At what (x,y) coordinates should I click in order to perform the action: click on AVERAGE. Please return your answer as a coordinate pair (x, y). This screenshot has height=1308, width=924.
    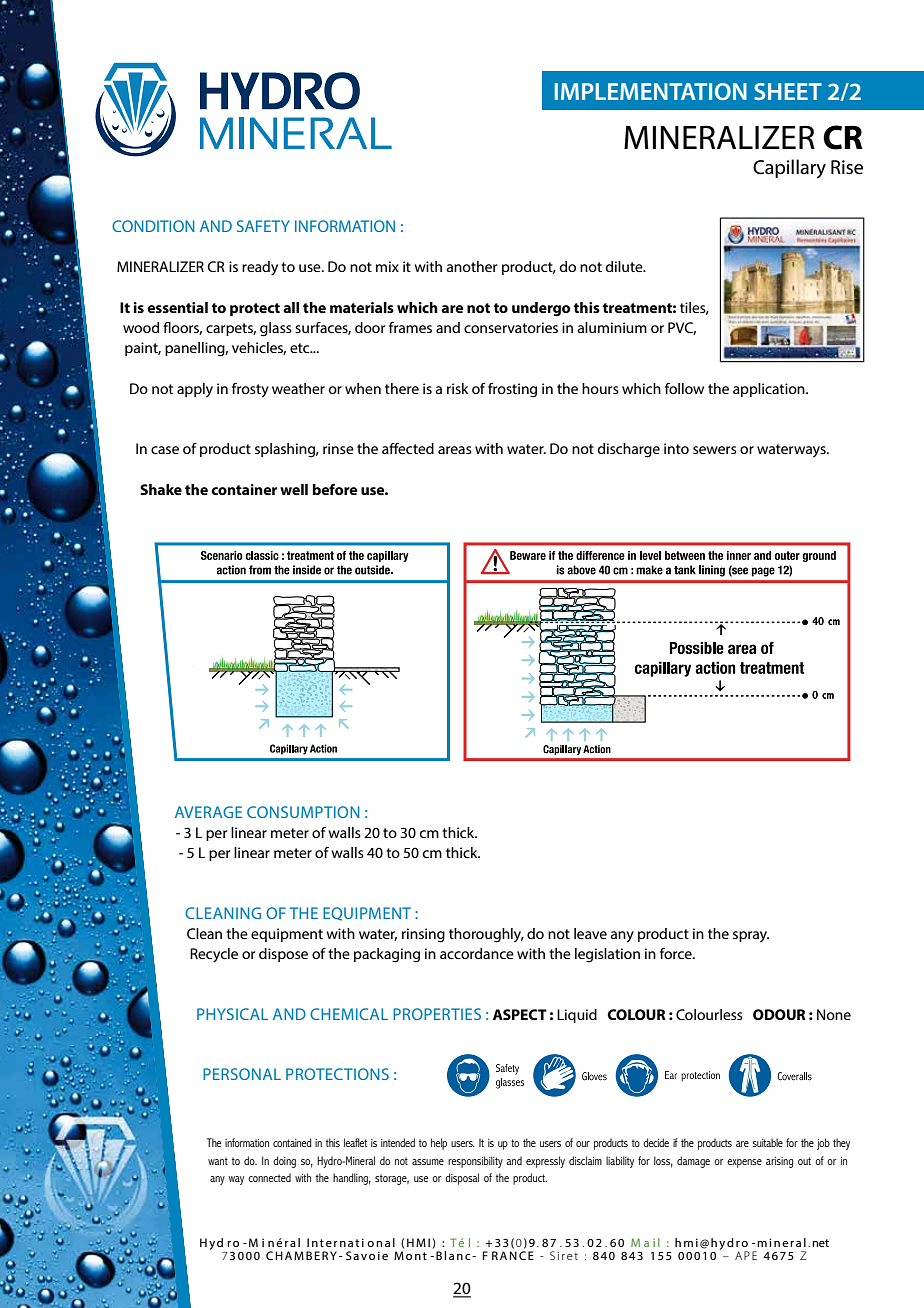
    Looking at the image, I should click on (208, 812).
